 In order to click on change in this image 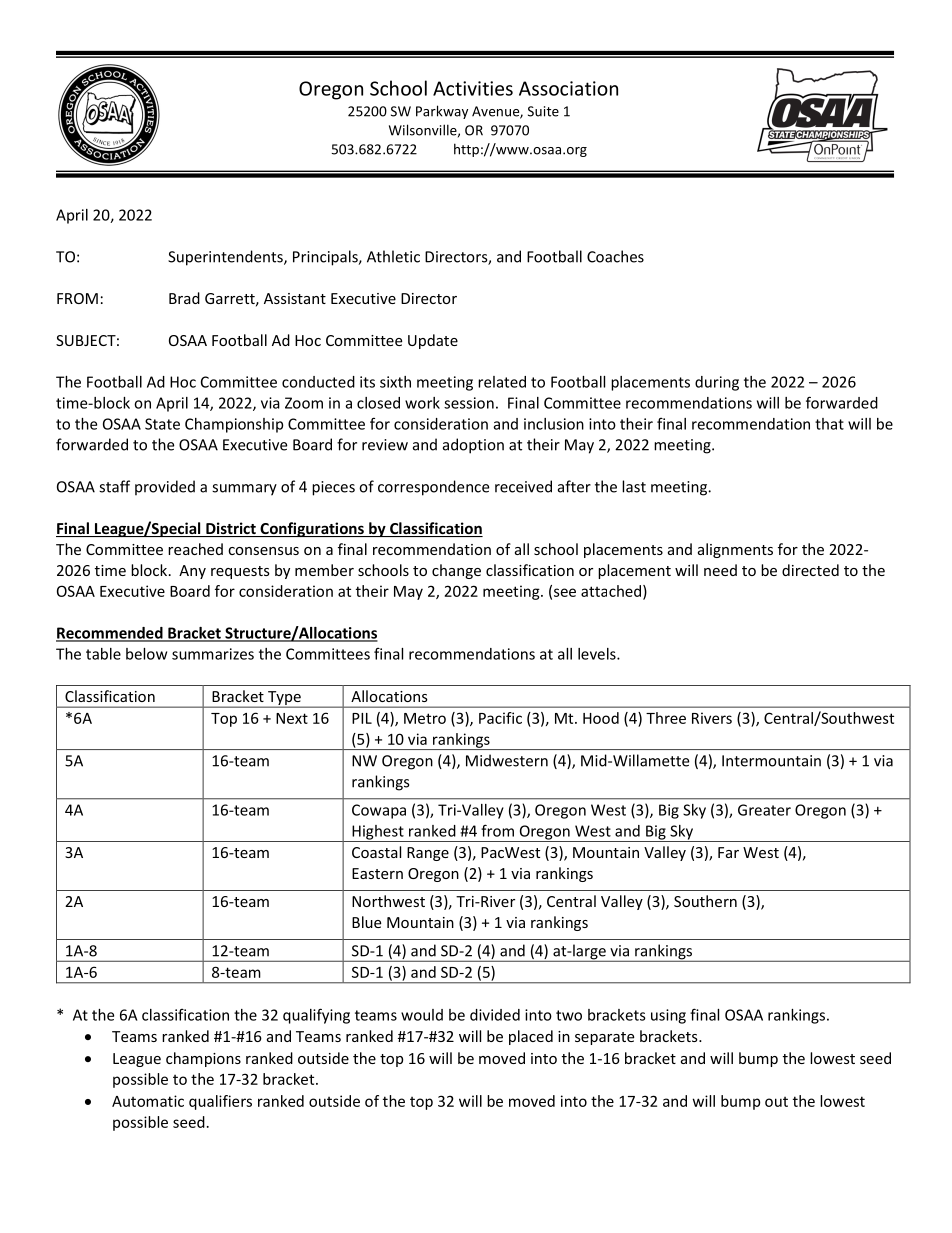, I will do `click(456, 571)`.
